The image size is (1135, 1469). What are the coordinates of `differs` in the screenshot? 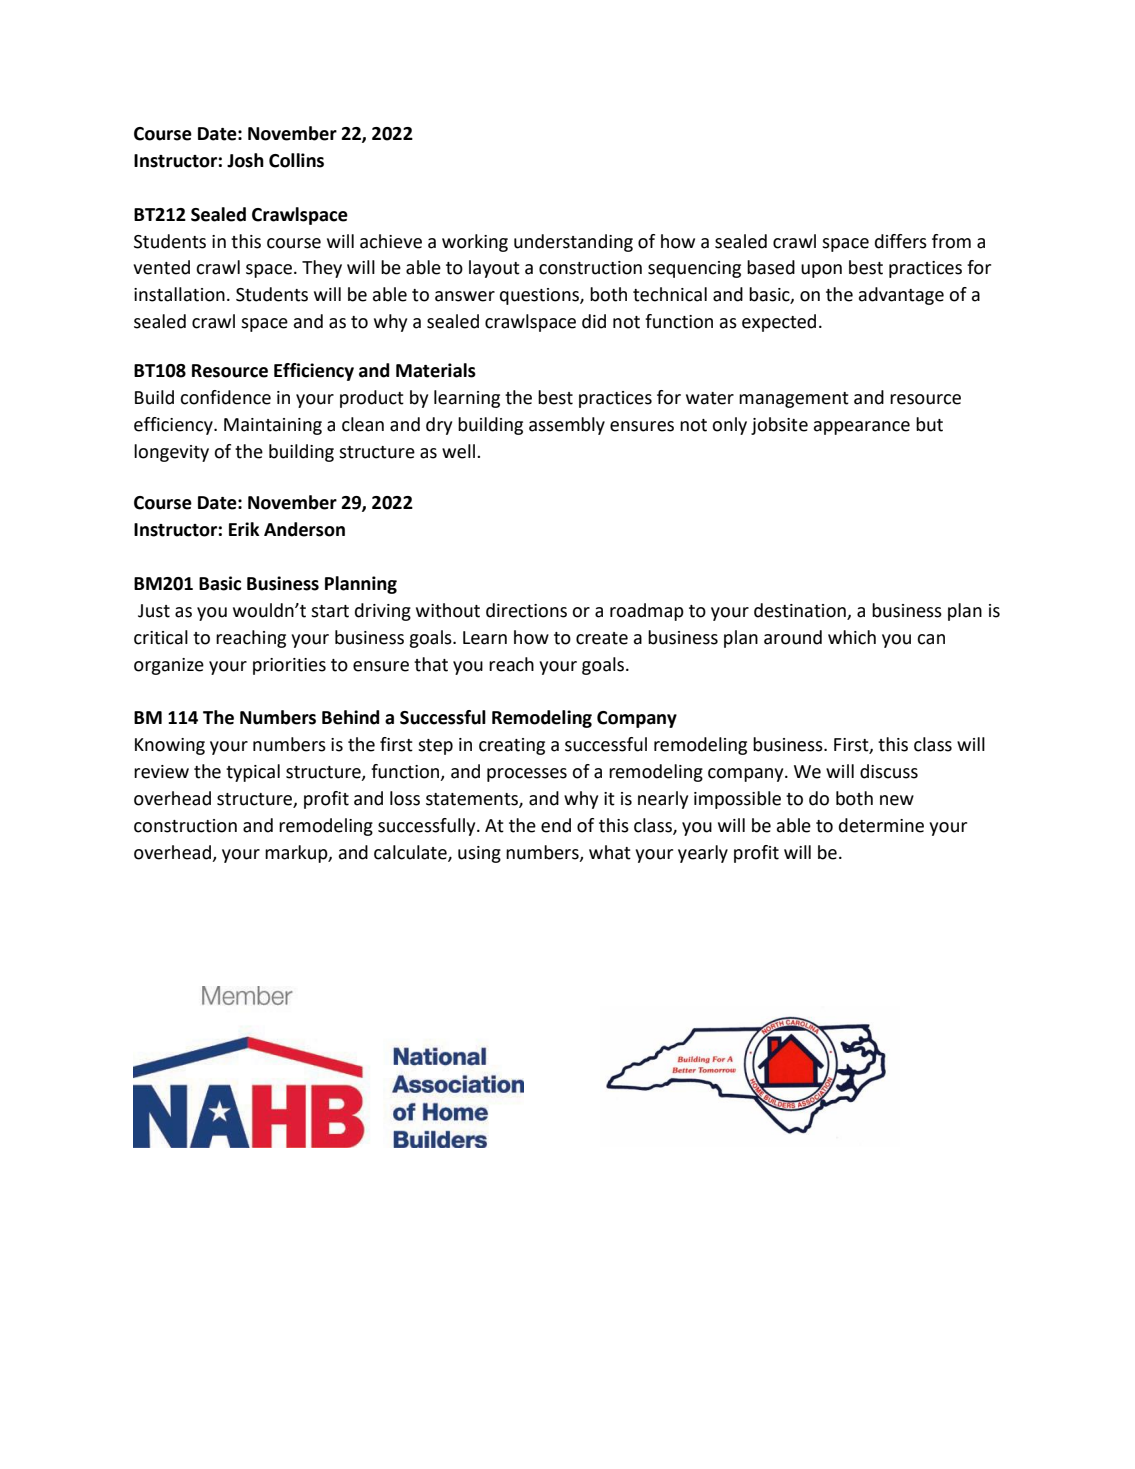 It's located at (901, 241).
